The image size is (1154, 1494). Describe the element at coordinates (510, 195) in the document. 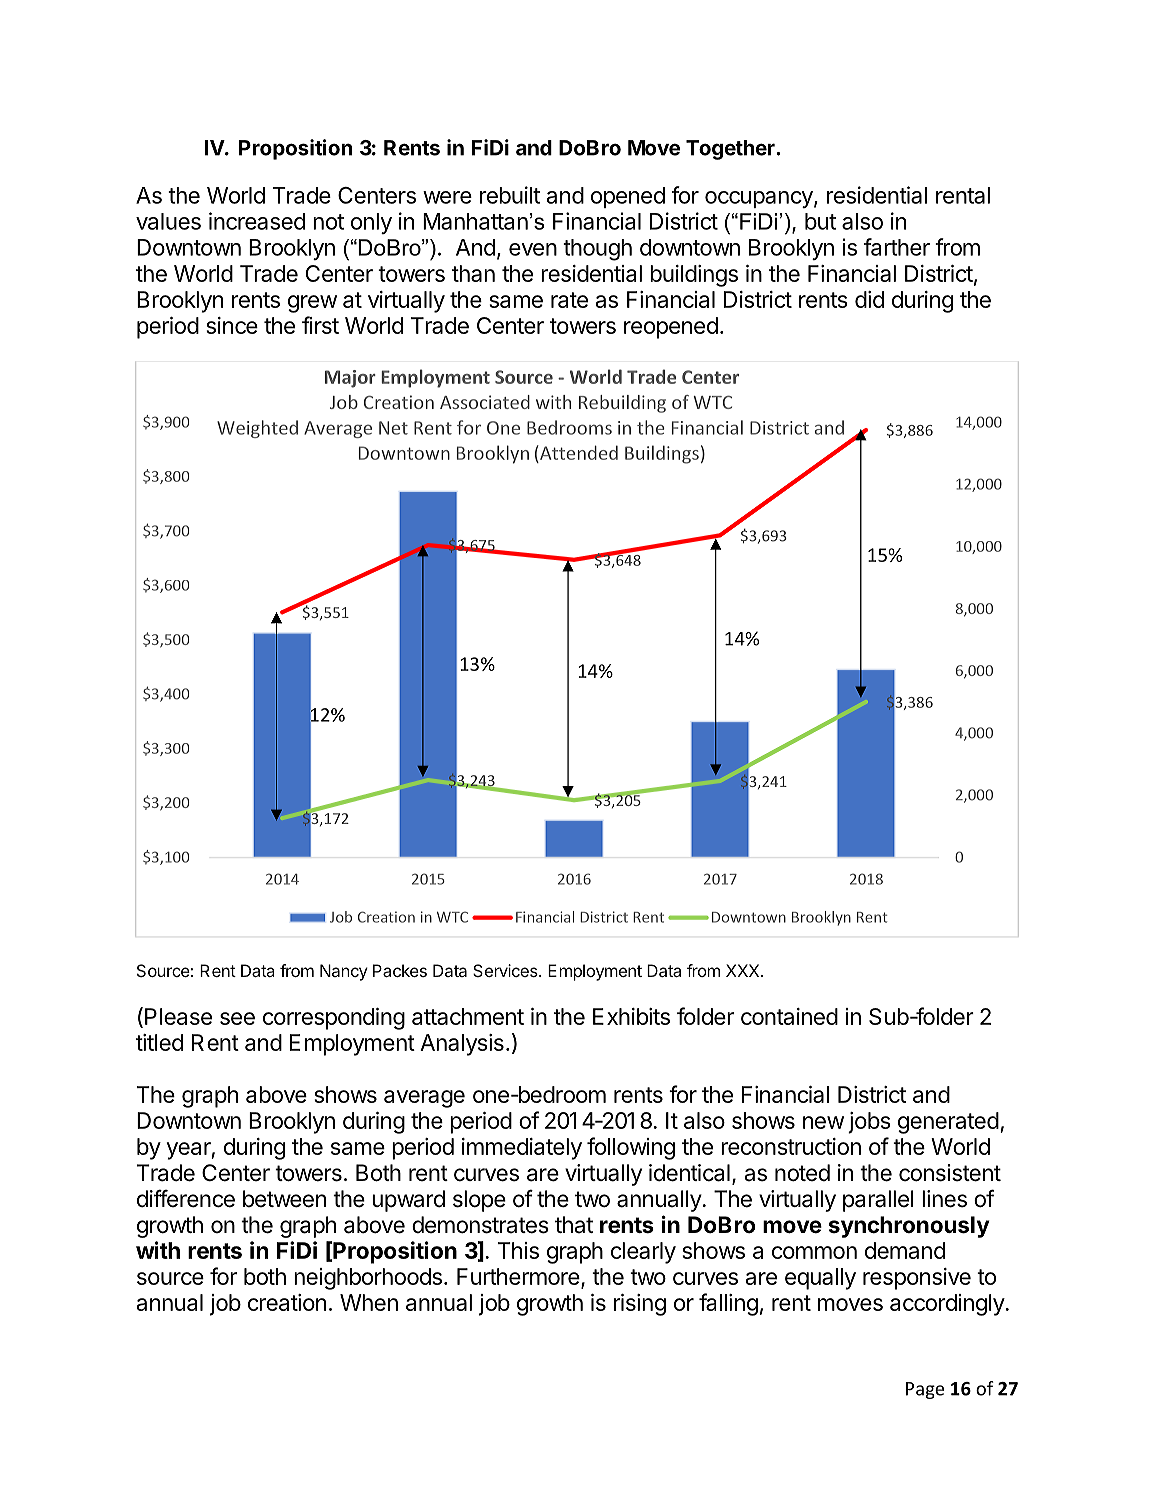

I see `rebuilt` at that location.
